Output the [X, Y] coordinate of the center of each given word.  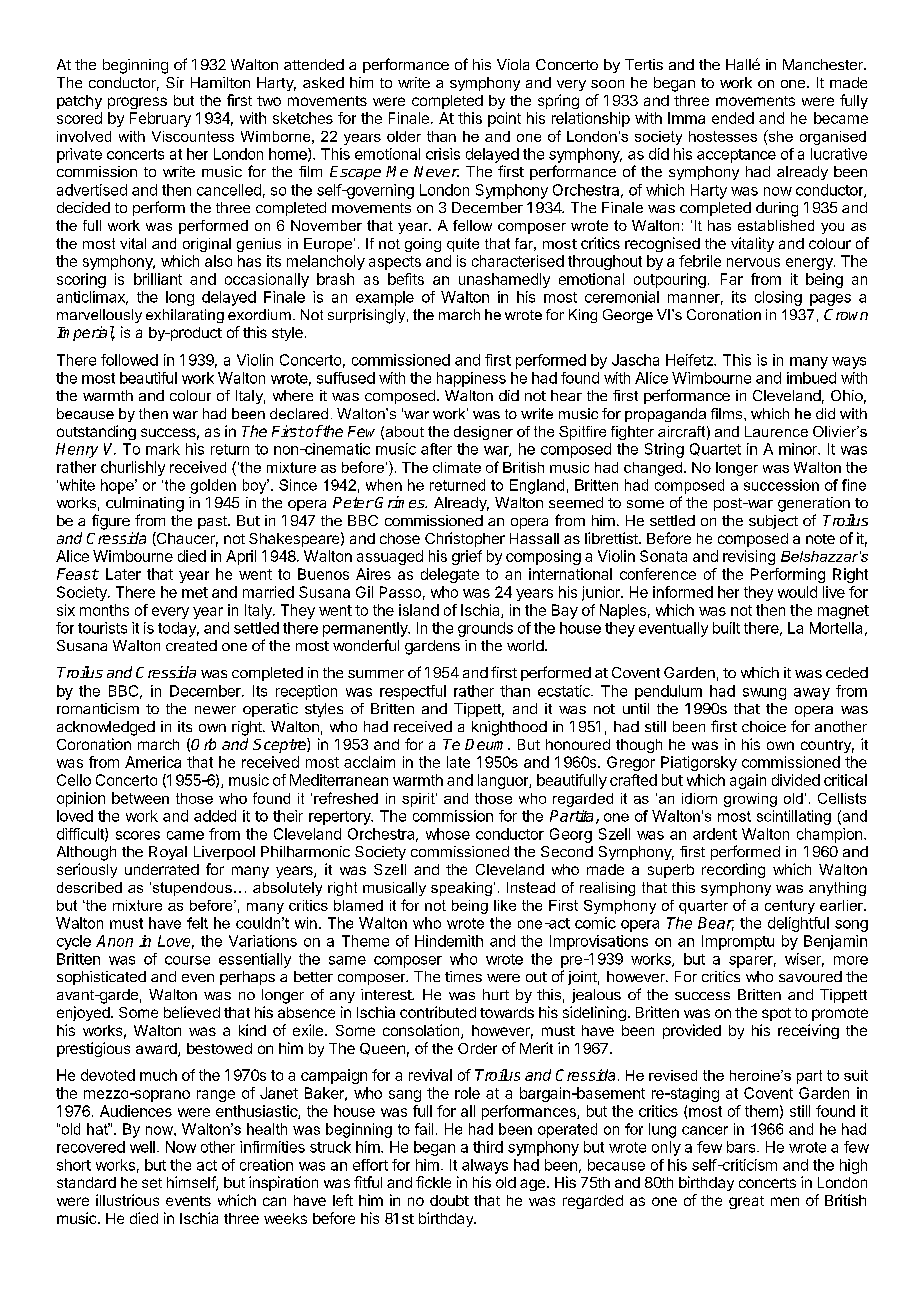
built [726, 628]
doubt [449, 1200]
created [191, 645]
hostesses [723, 136]
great [746, 1202]
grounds [485, 629]
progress [137, 103]
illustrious [127, 1200]
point [504, 119]
